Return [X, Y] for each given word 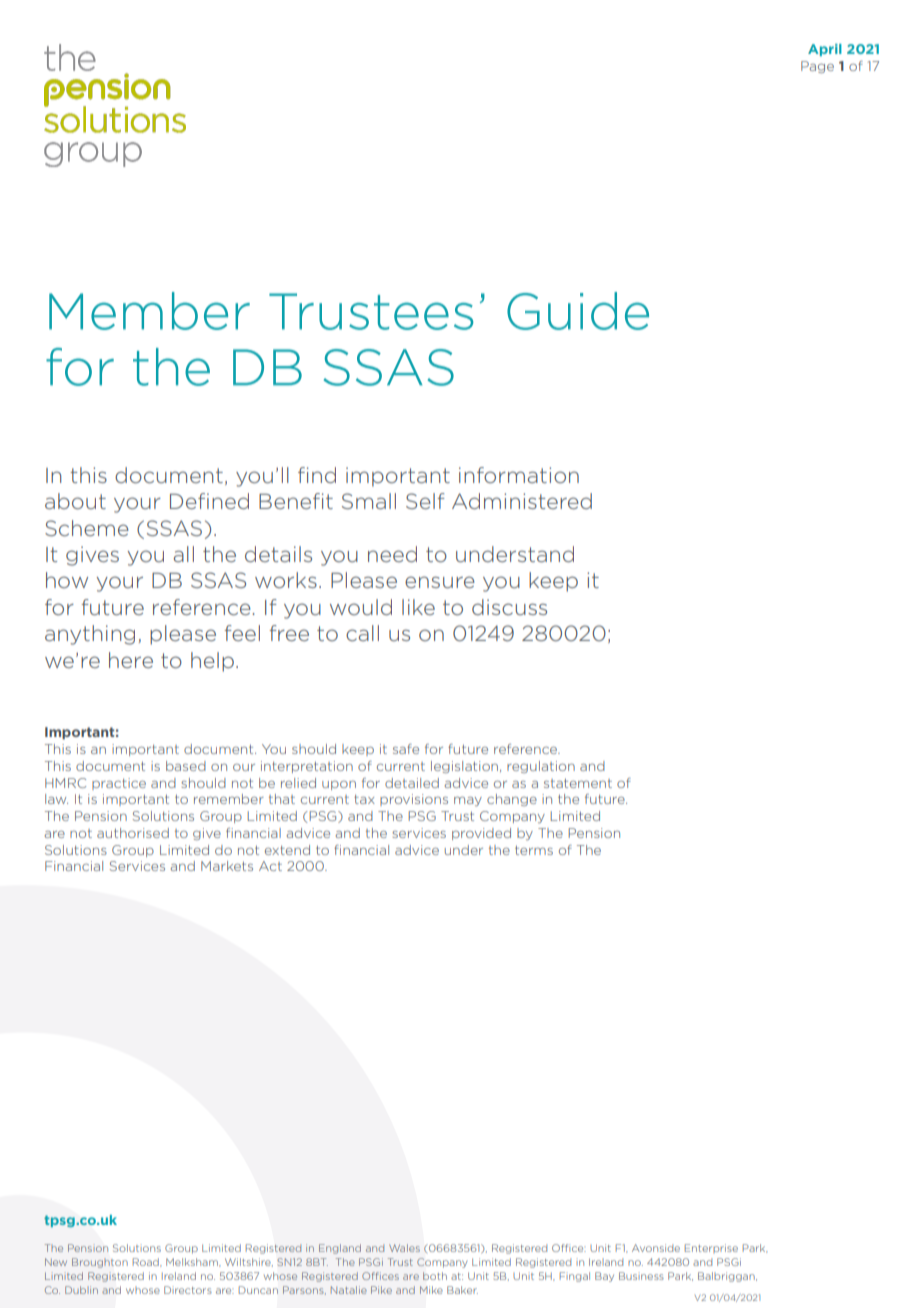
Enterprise [711, 1248]
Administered [522, 501]
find [317, 475]
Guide [578, 311]
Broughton [100, 1263]
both [435, 1276]
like [418, 607]
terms [534, 850]
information [519, 475]
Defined [209, 501]
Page [817, 67]
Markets [227, 866]
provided [481, 834]
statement [578, 783]
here [131, 660]
